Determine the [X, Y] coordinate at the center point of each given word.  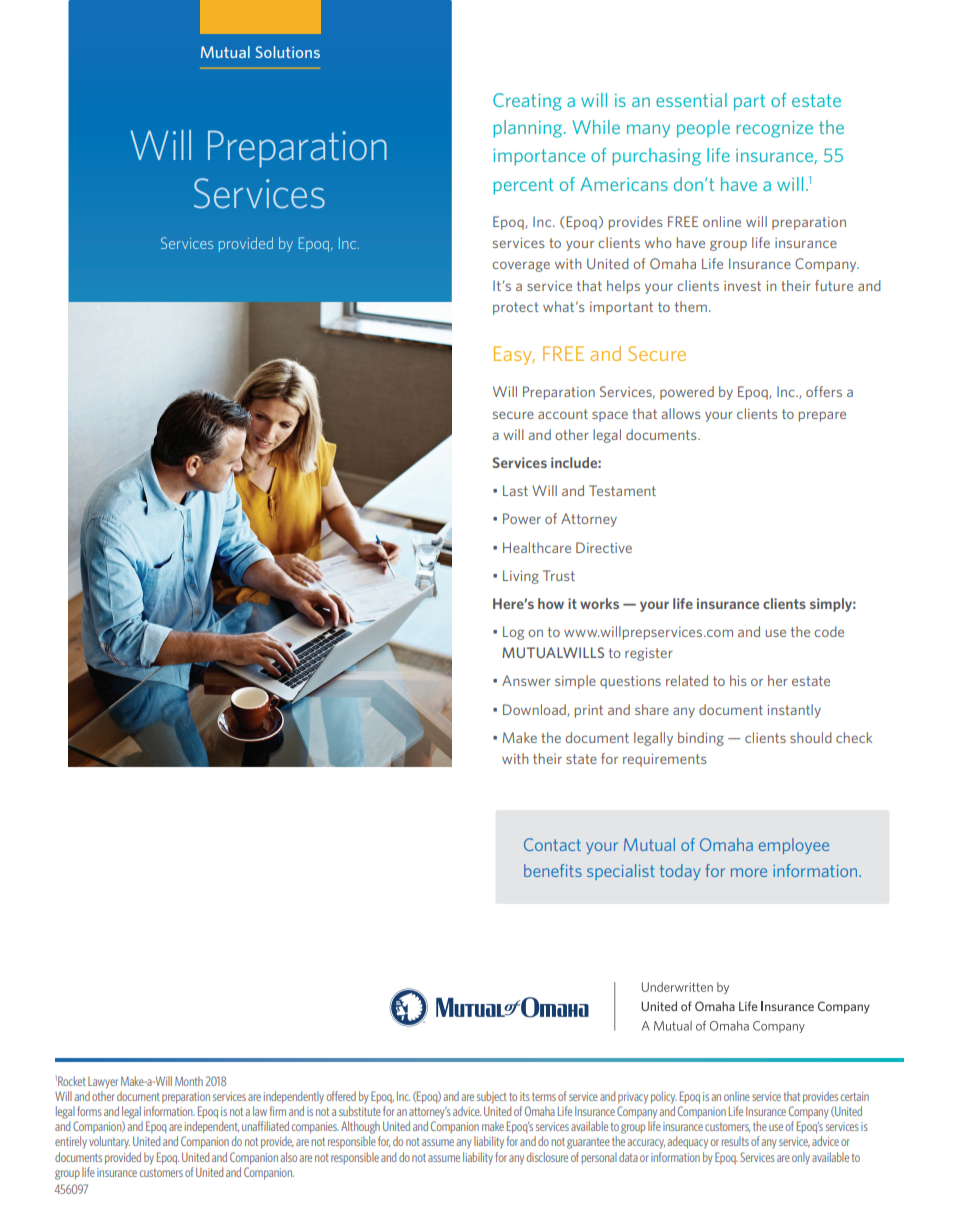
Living [521, 577]
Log [513, 633]
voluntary [109, 1142]
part [749, 102]
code [829, 631]
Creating [527, 102]
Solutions [288, 52]
